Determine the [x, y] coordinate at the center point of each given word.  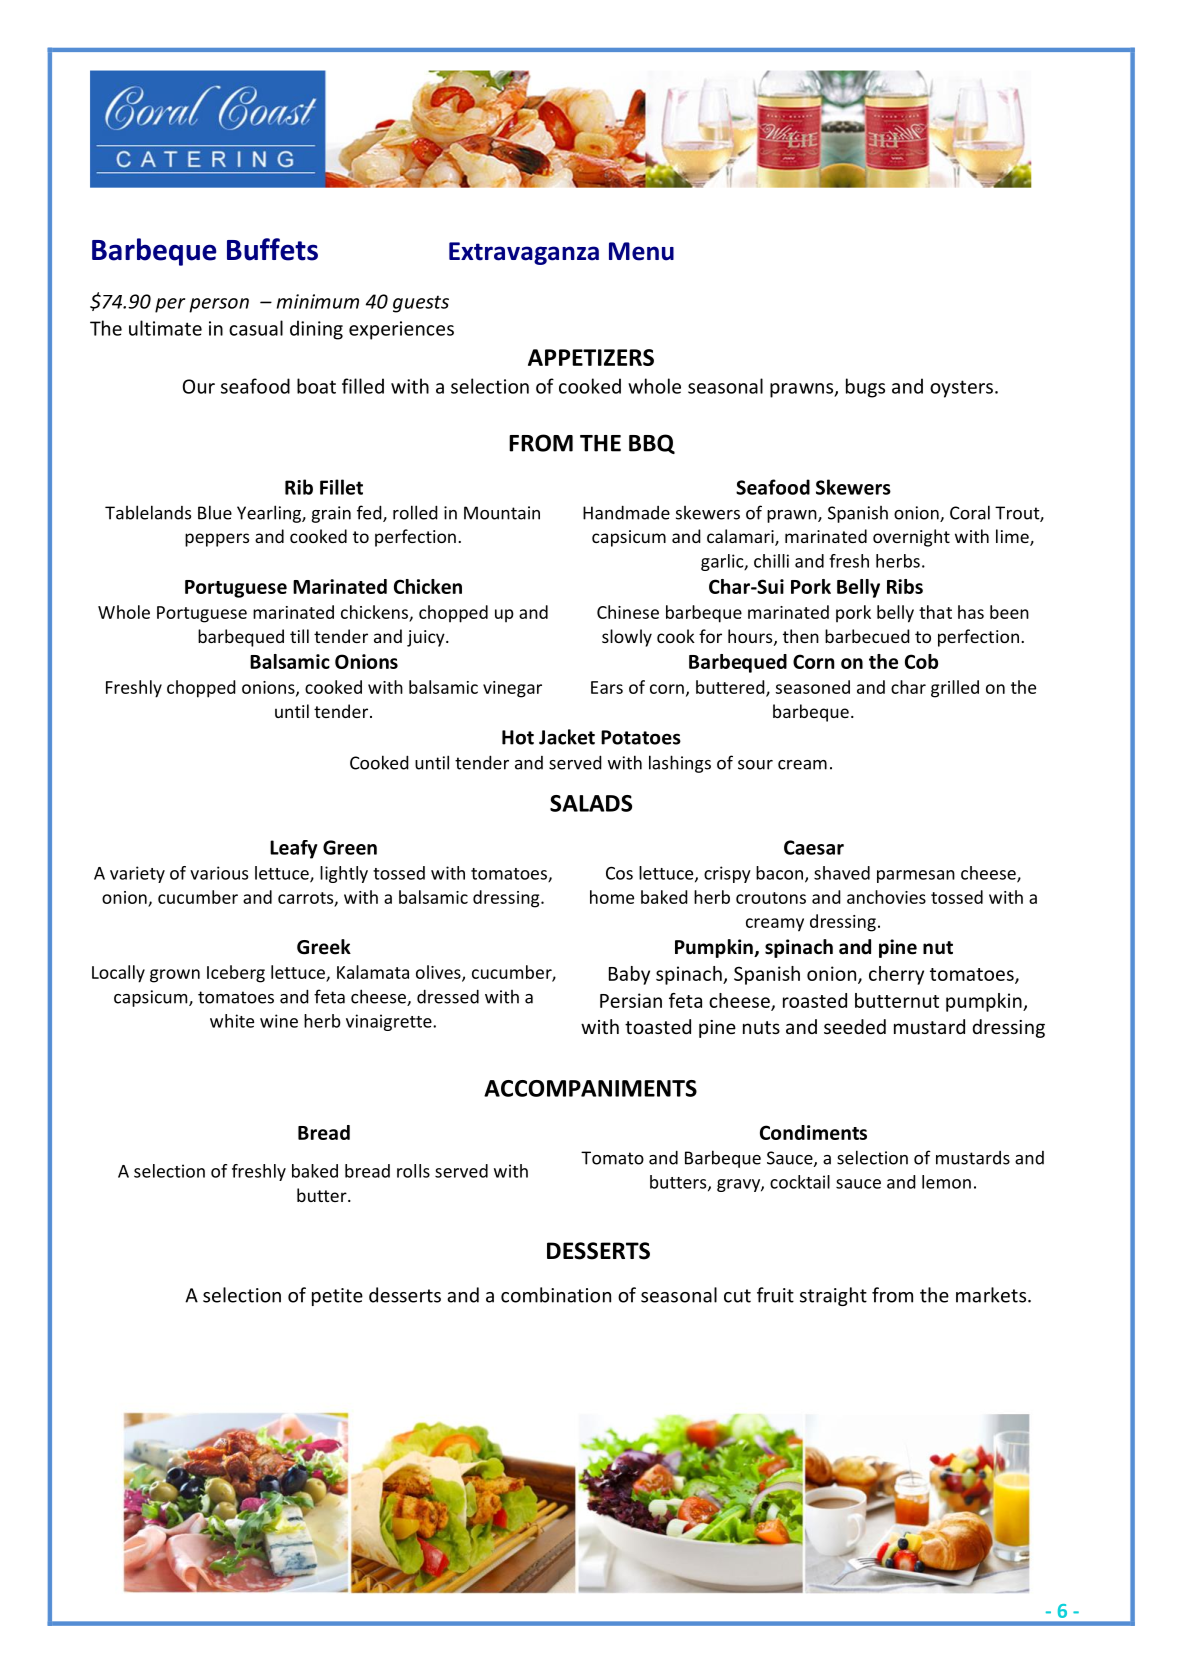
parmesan [916, 876]
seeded [855, 1026]
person [219, 305]
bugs [865, 388]
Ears [607, 687]
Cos [619, 873]
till [299, 636]
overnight [911, 538]
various [219, 873]
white [232, 1021]
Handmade [626, 512]
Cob [921, 661]
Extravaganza [524, 253]
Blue [215, 512]
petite [337, 1297]
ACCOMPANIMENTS [590, 1088]
